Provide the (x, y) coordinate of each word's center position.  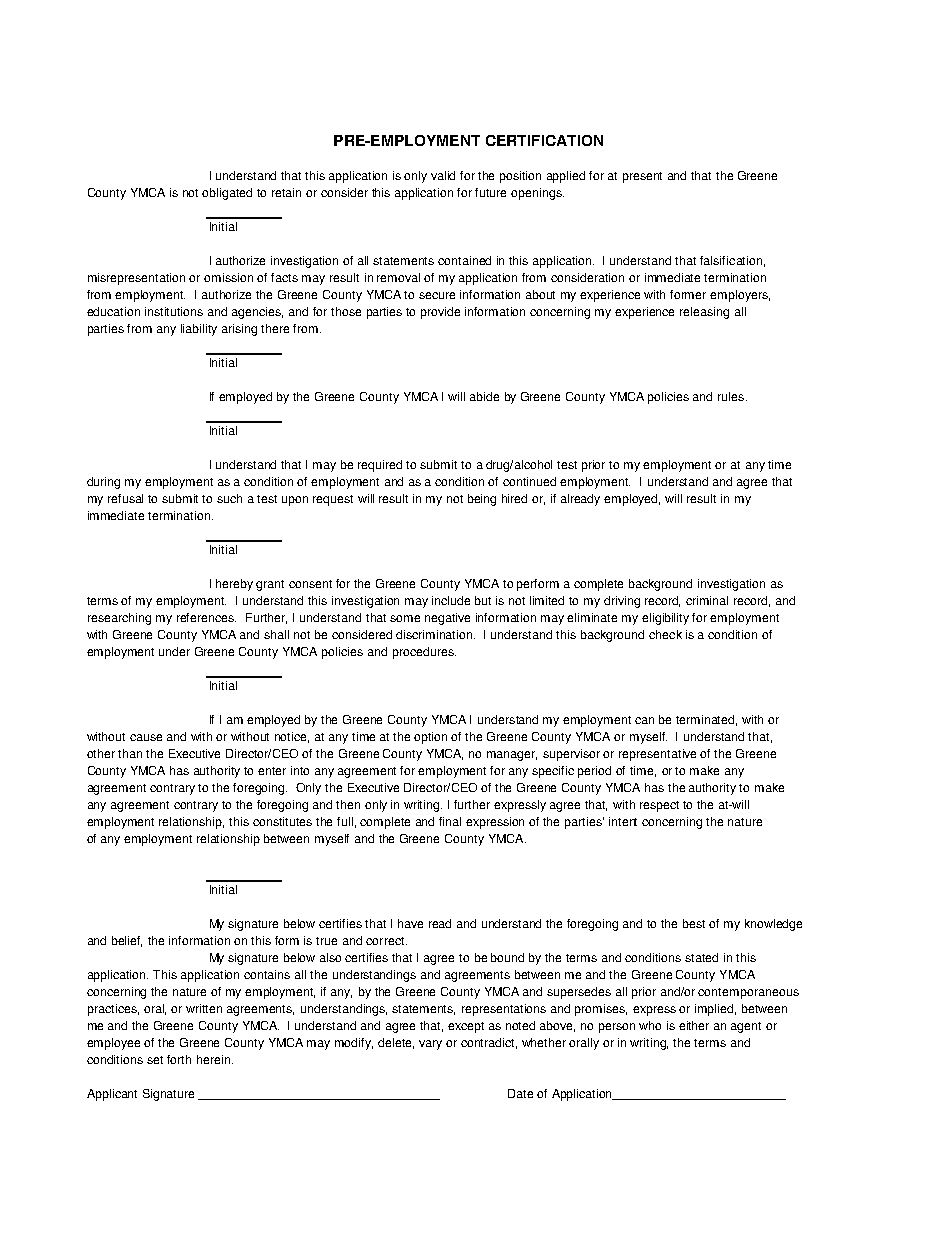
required (380, 466)
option (430, 738)
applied (566, 177)
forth (179, 1059)
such (229, 498)
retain (286, 192)
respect (659, 806)
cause (146, 737)
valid (443, 175)
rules (732, 396)
